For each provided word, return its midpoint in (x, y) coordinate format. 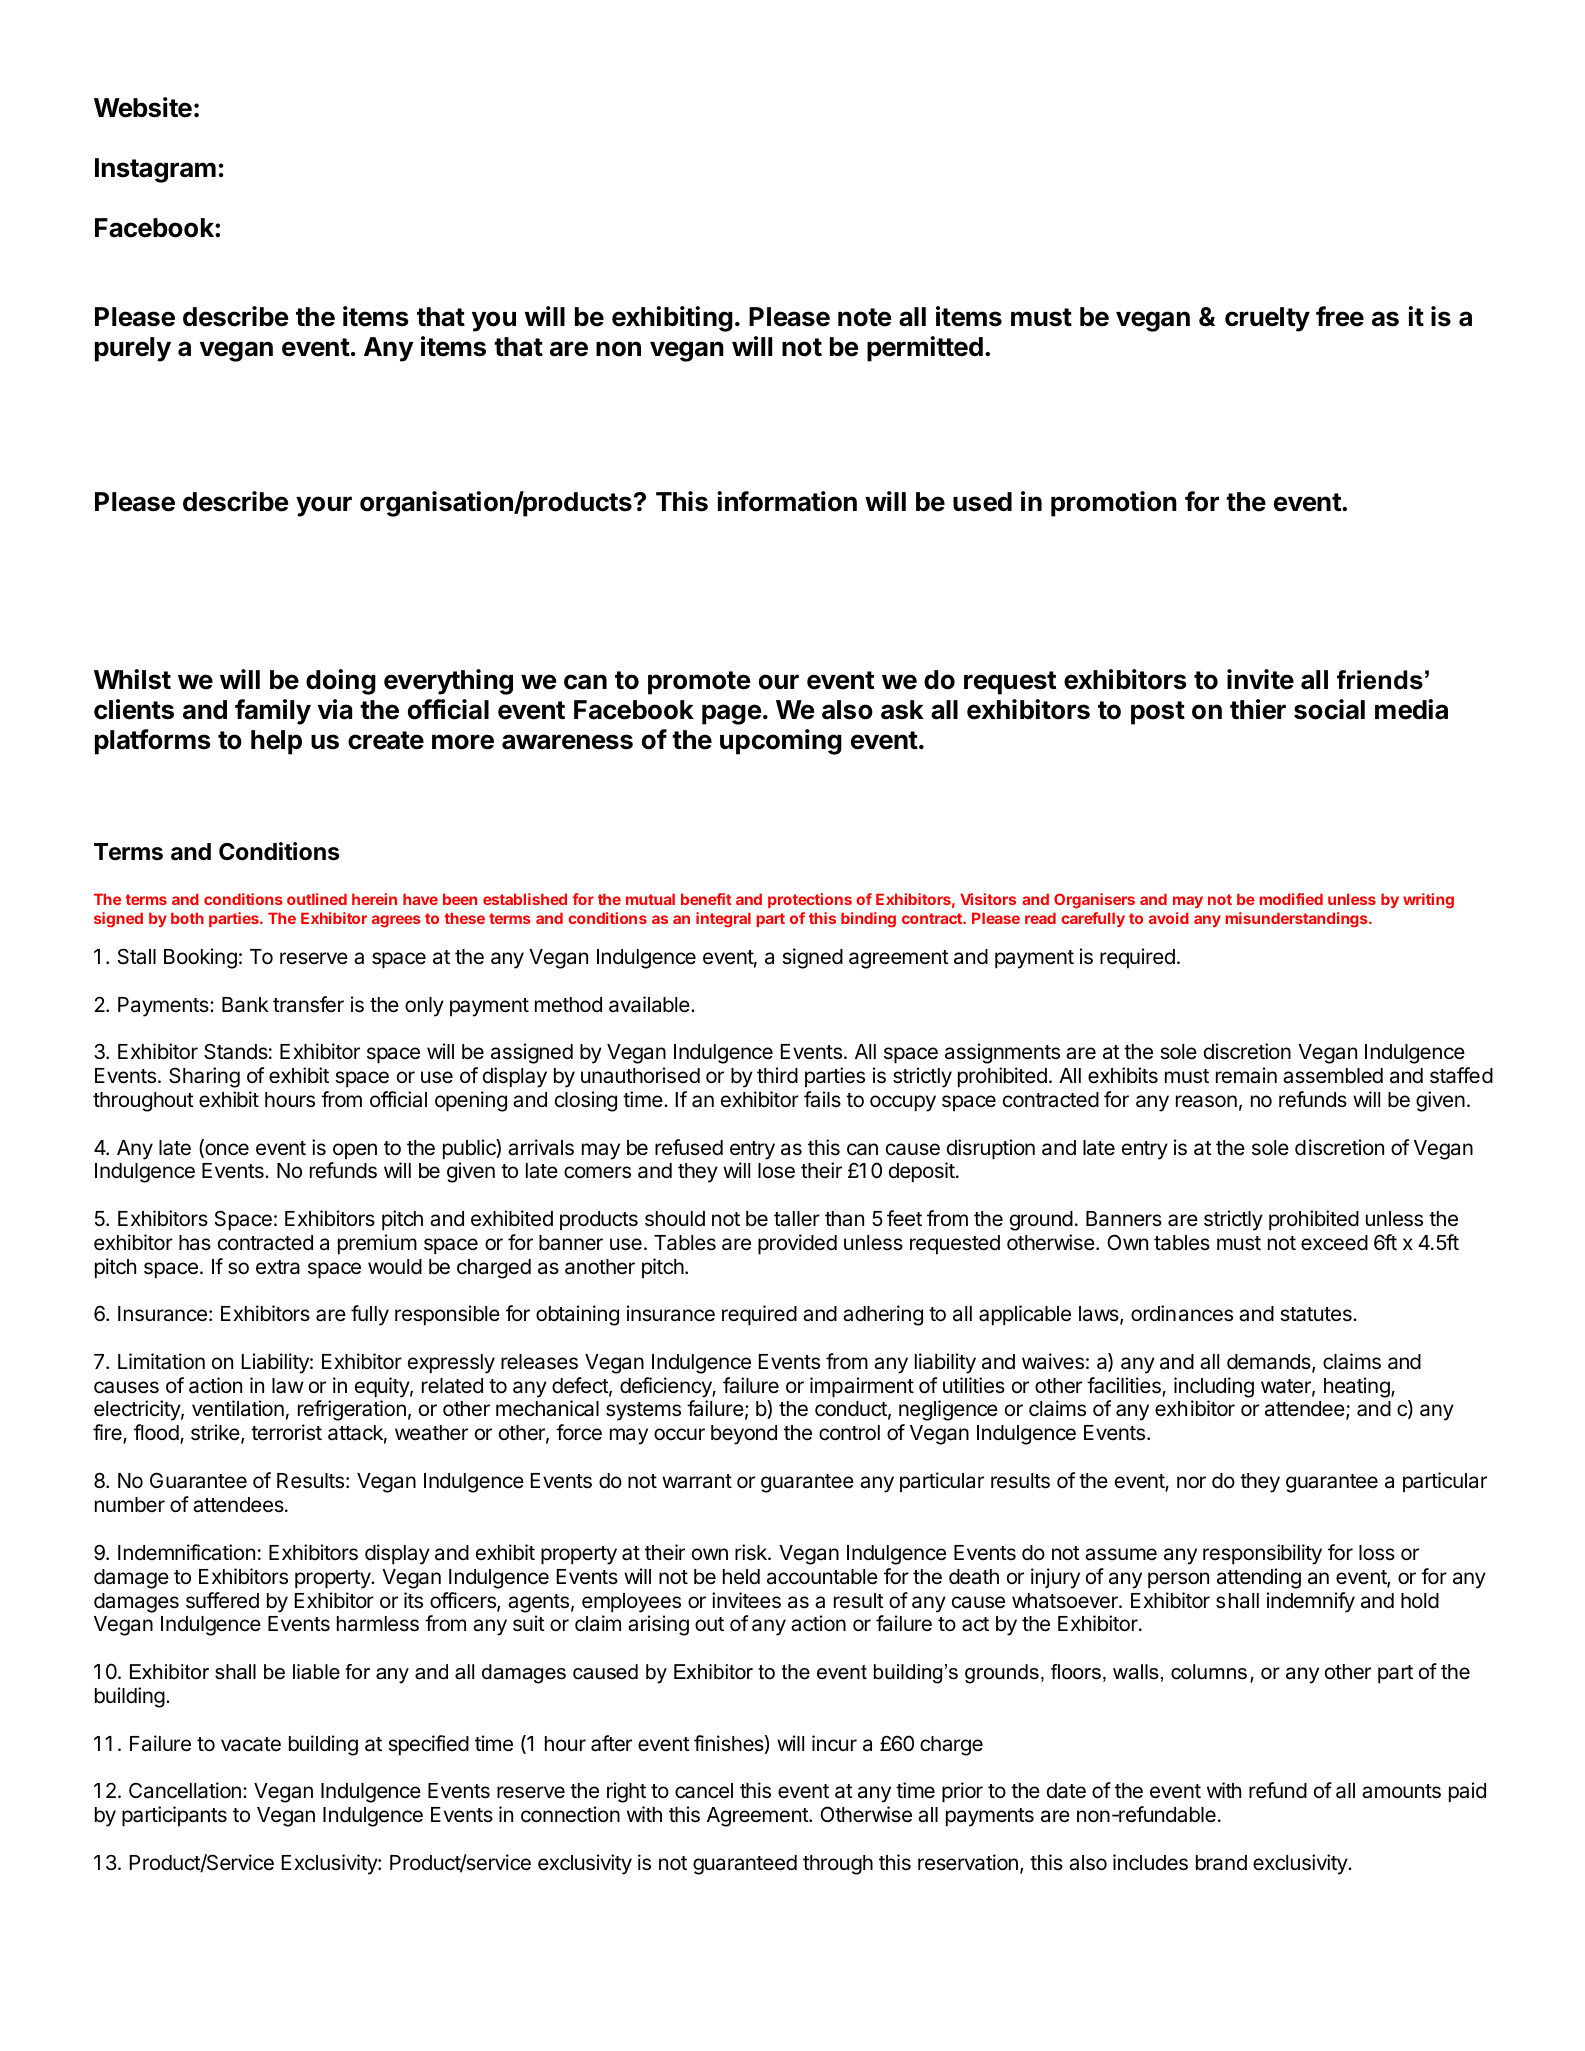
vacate (251, 1744)
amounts (1401, 1791)
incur (834, 1743)
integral (723, 920)
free (1340, 316)
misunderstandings (1298, 920)
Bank (245, 1005)
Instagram (155, 170)
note (864, 317)
